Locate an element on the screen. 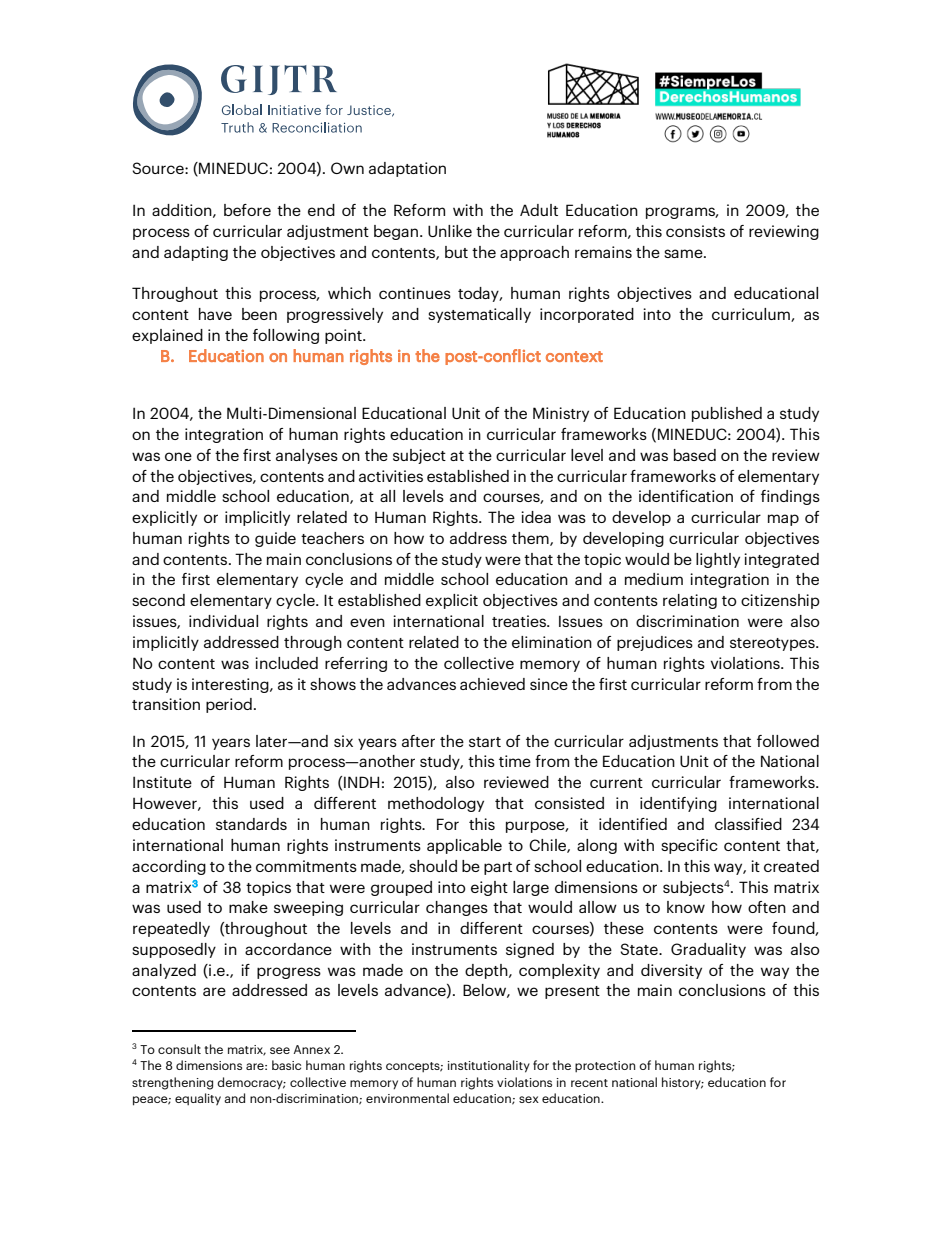 The image size is (952, 1233). treaties is located at coordinates (520, 621).
